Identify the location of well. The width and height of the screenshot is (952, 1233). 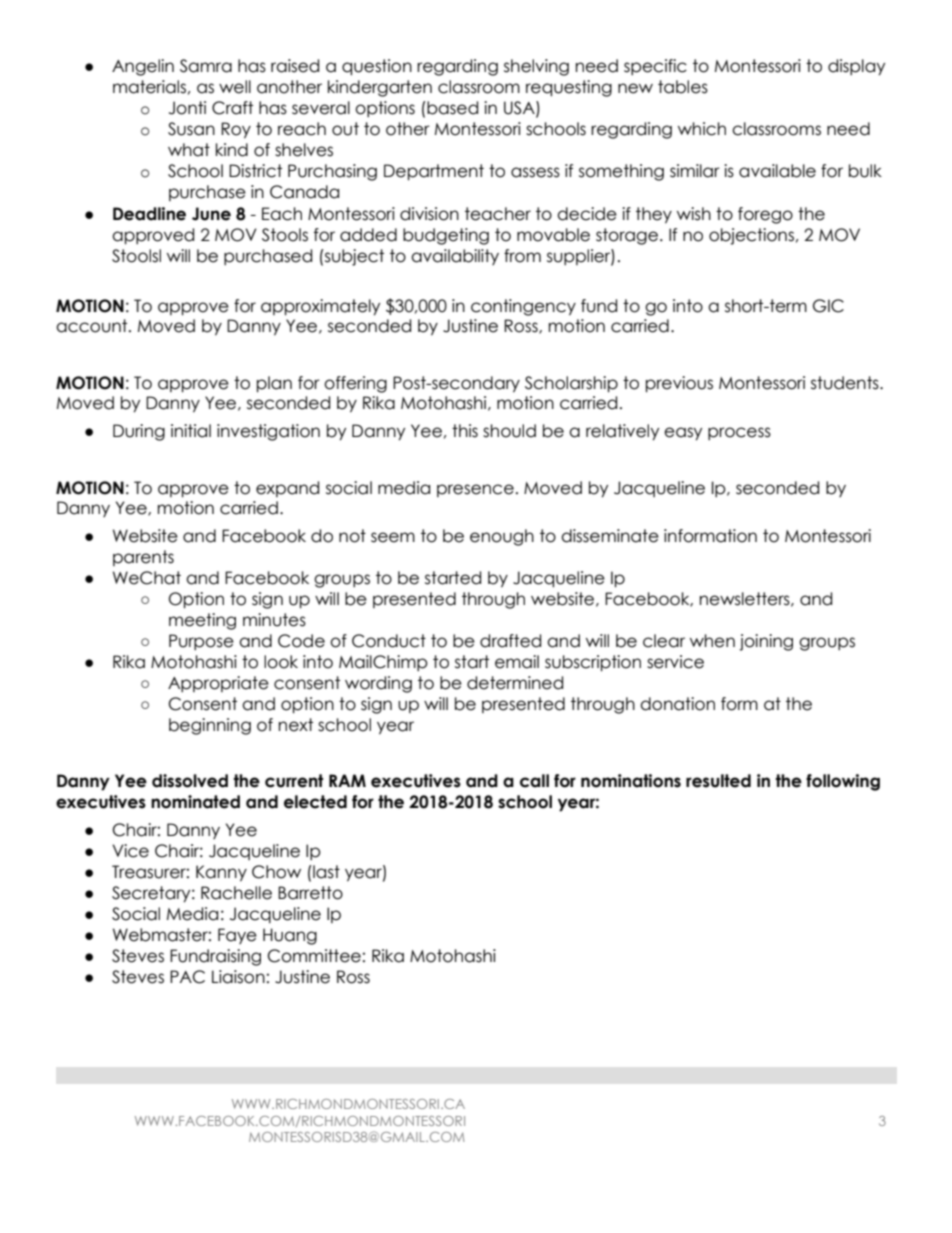
(235, 87).
